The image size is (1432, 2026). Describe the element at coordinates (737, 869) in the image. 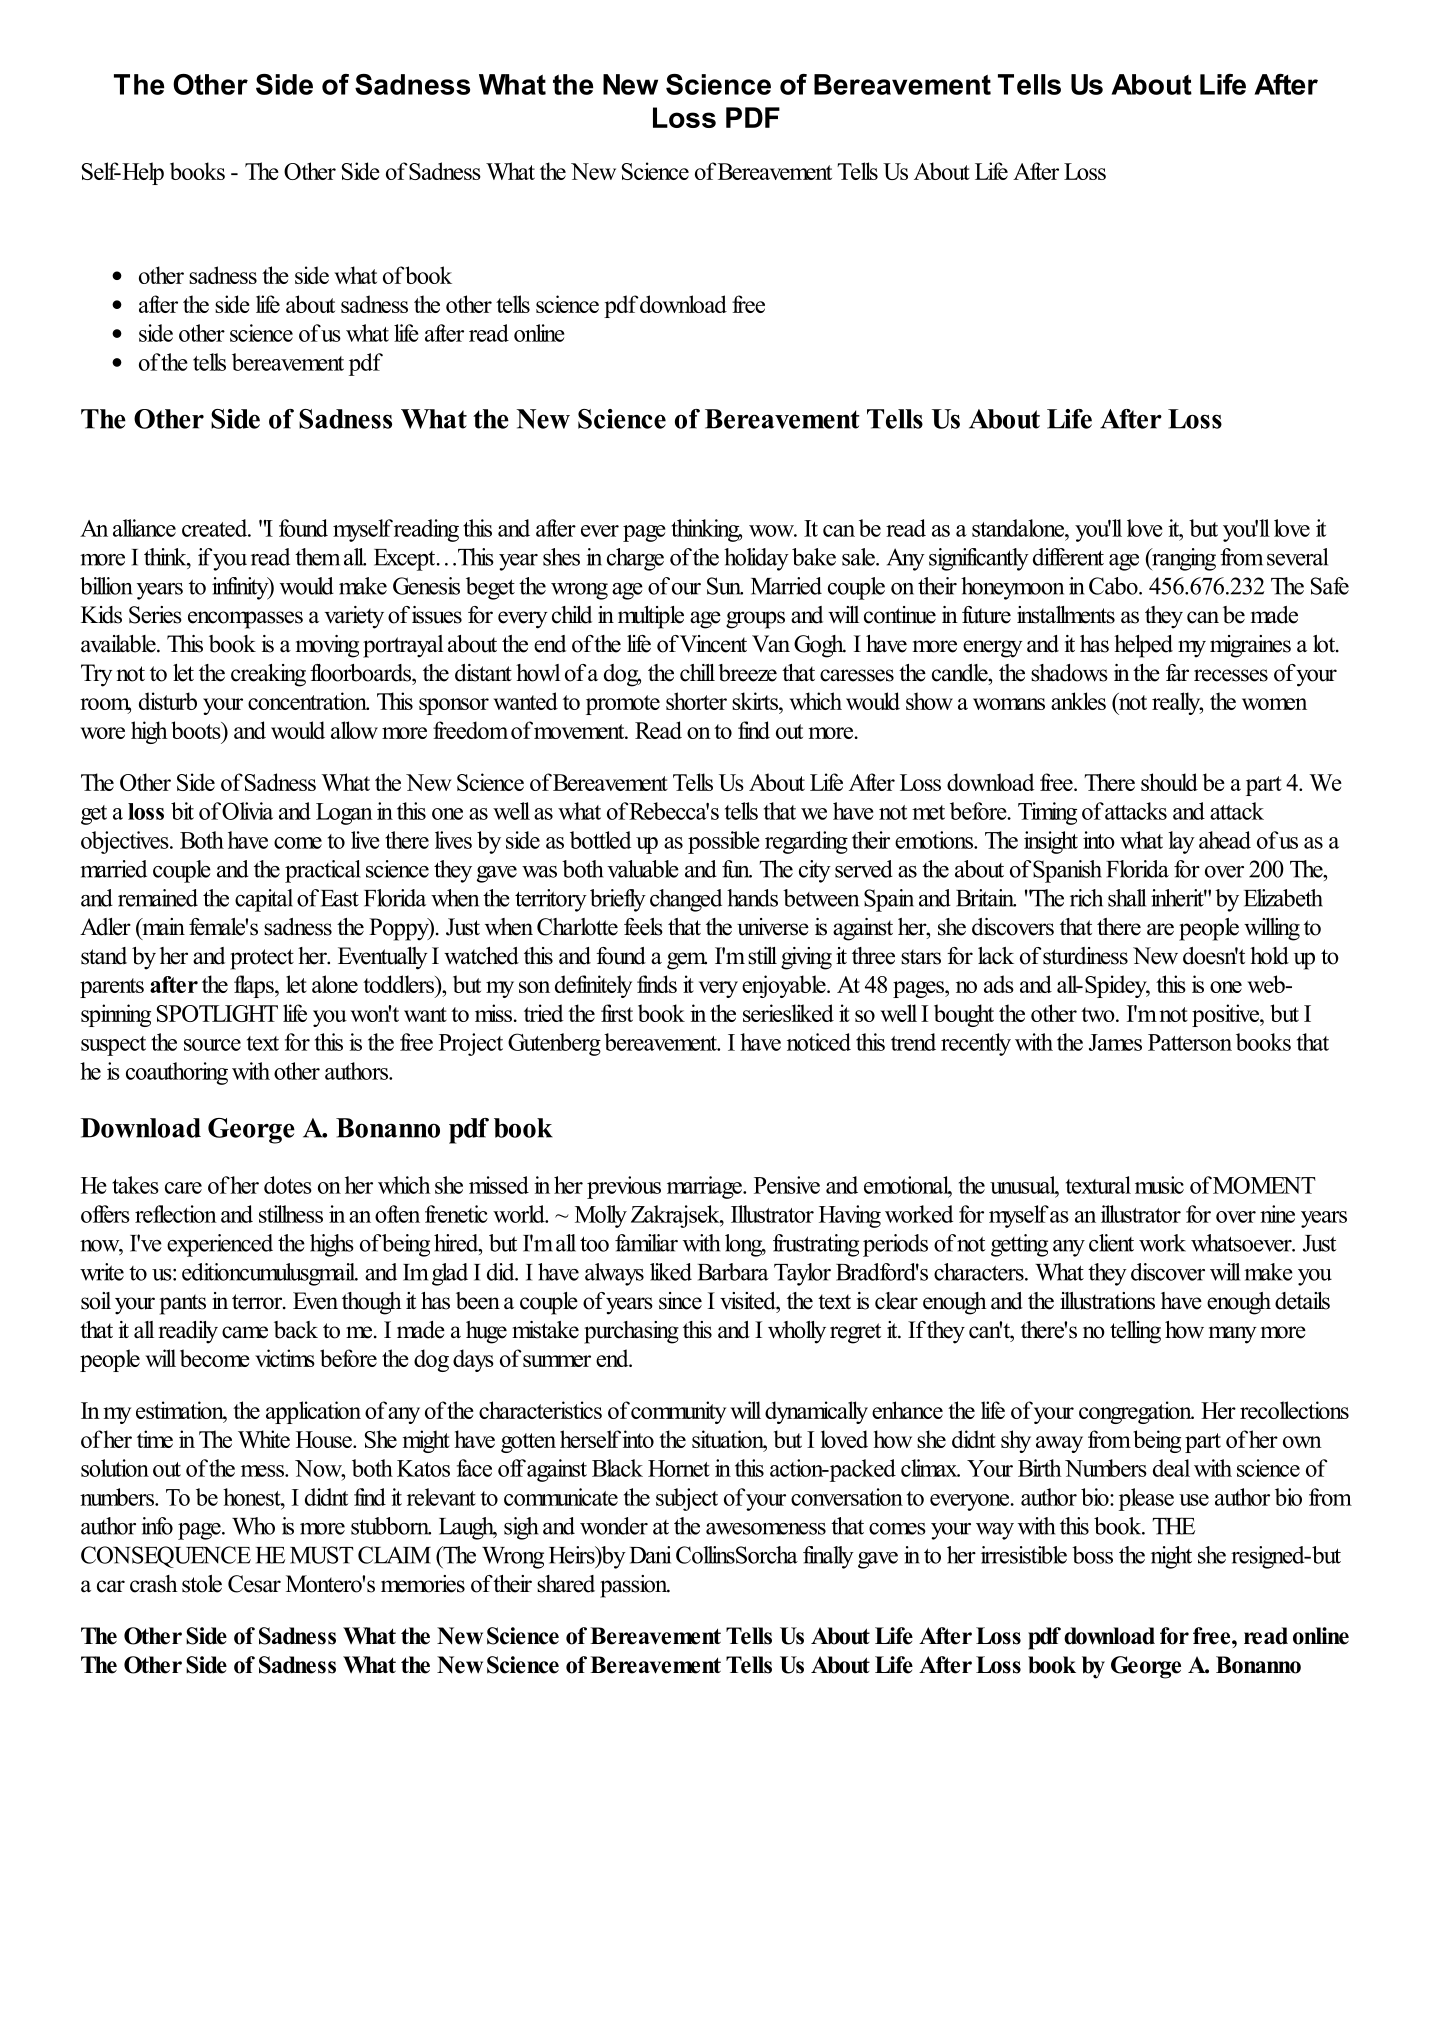

I see `fun` at that location.
